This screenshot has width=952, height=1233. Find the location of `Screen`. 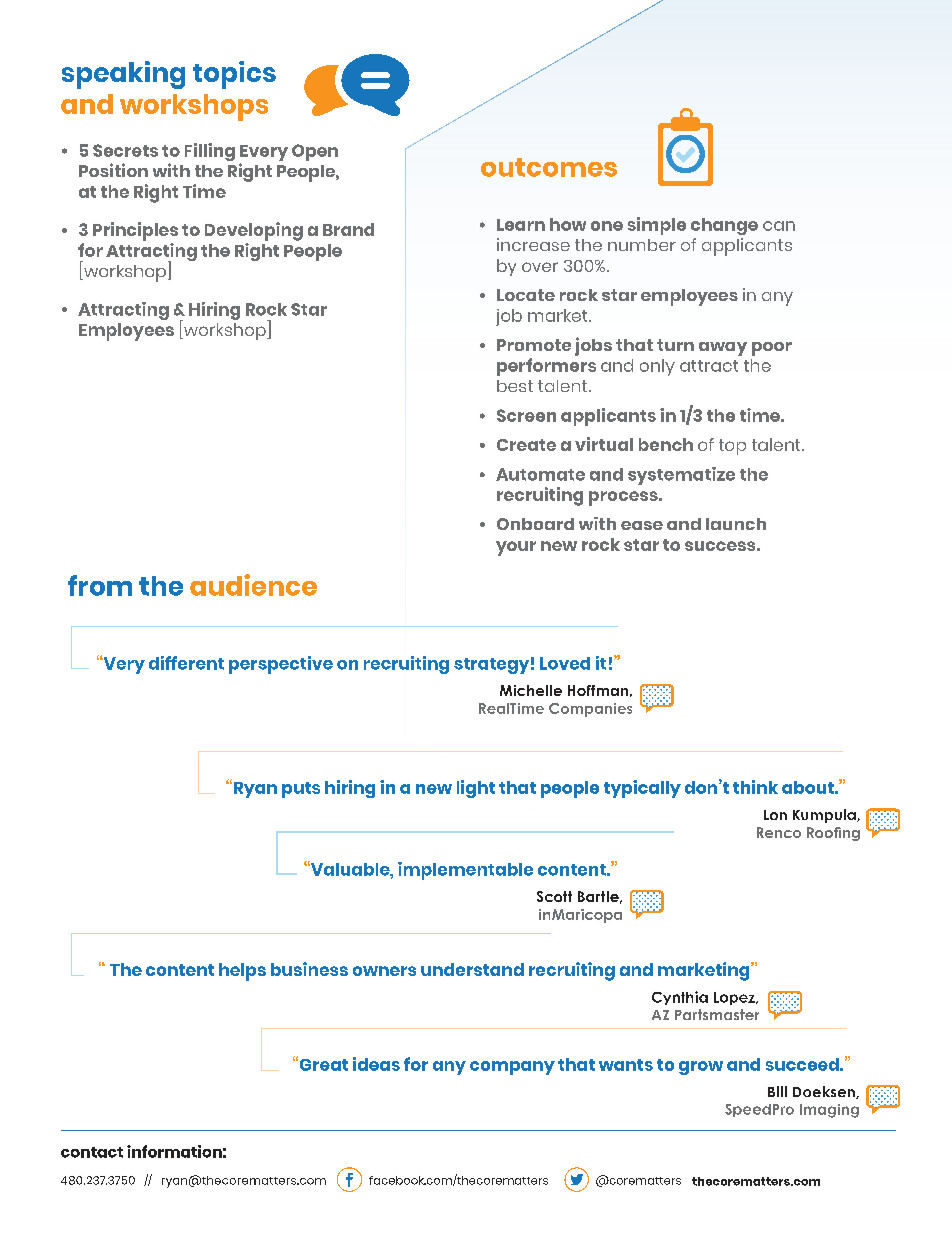

Screen is located at coordinates (526, 415).
